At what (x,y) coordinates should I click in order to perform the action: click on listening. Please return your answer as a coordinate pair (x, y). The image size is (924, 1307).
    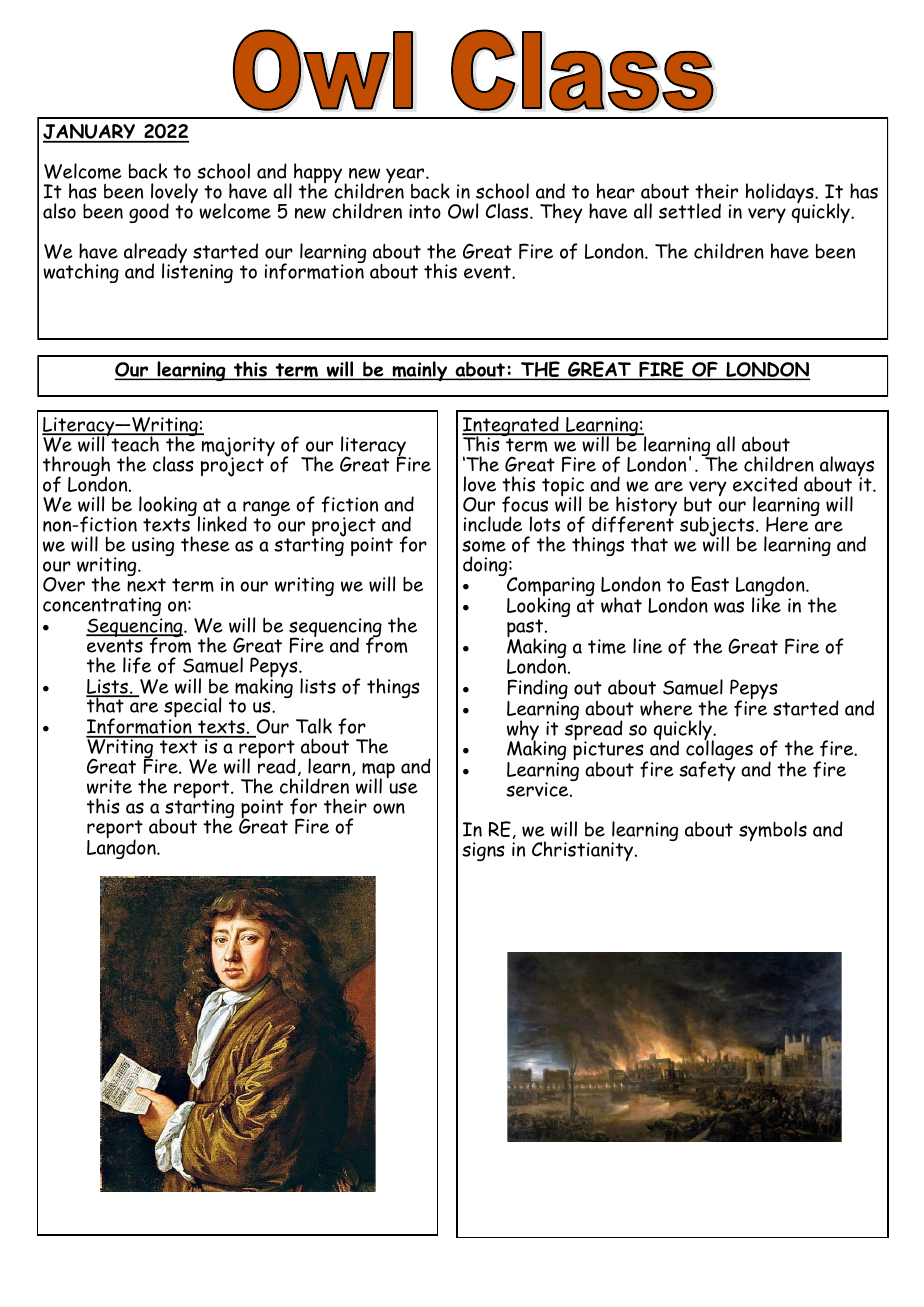
    Looking at the image, I should click on (197, 272).
